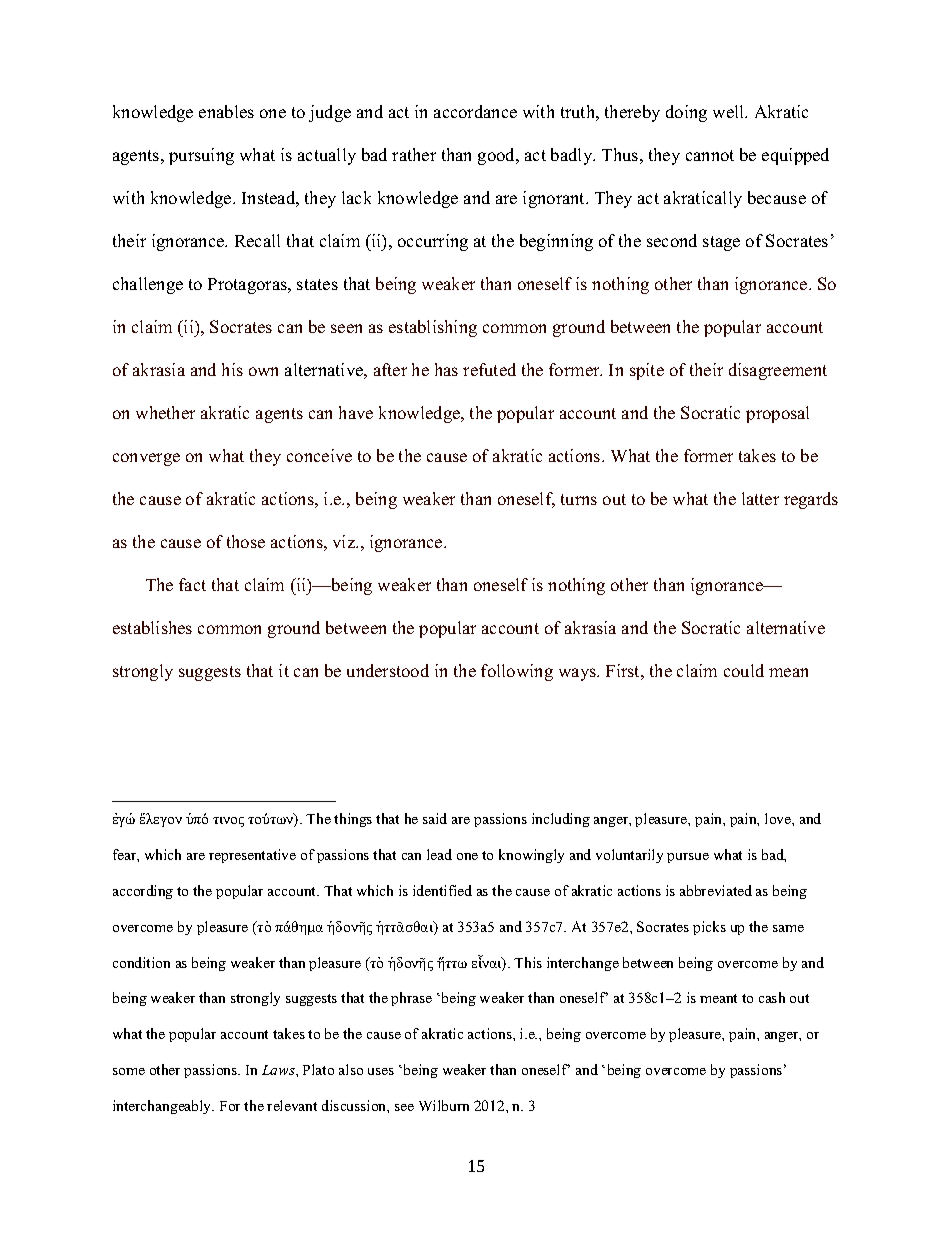  Describe the element at coordinates (517, 672) in the image. I see `following` at that location.
